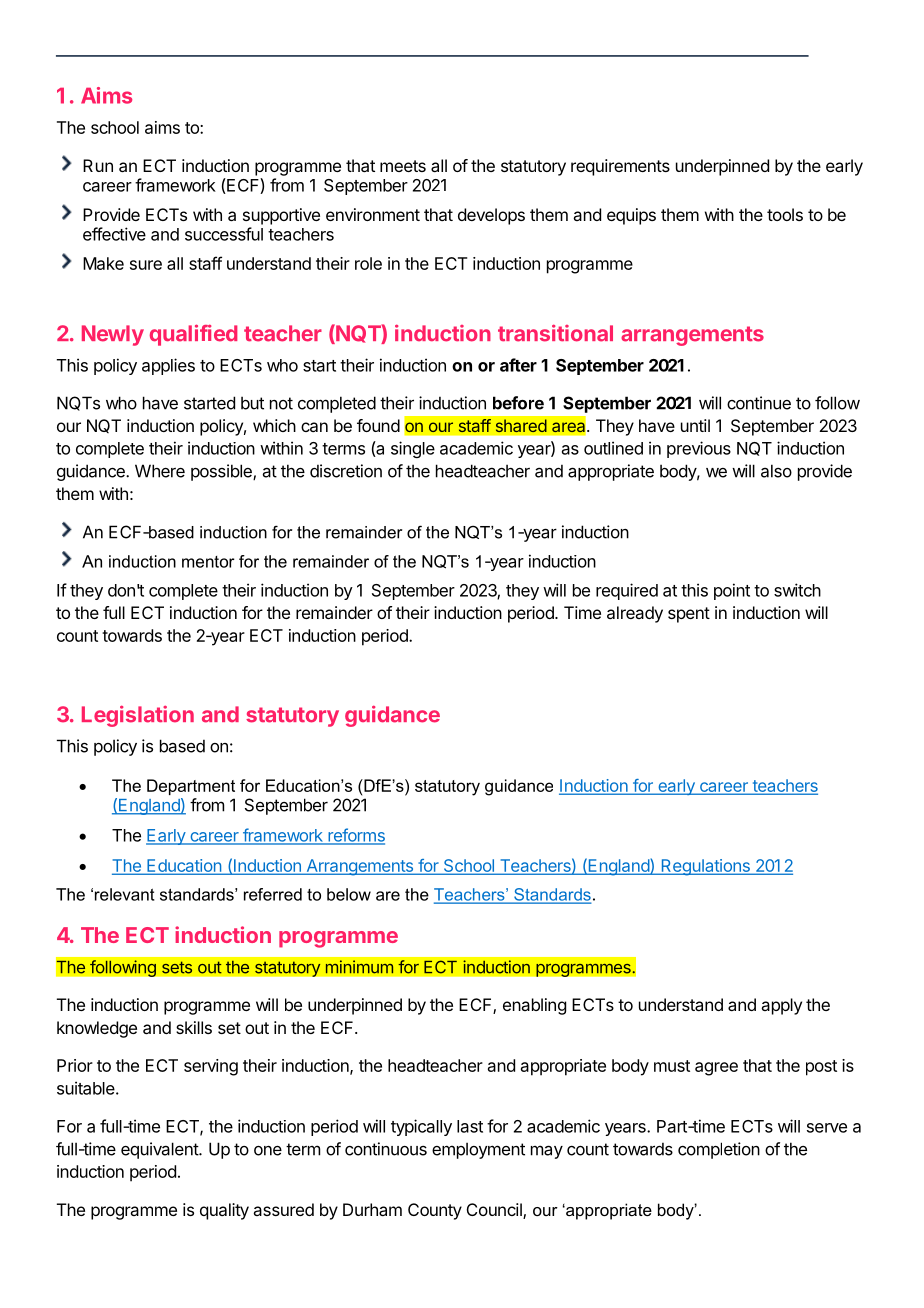  I want to click on effective, so click(114, 234).
